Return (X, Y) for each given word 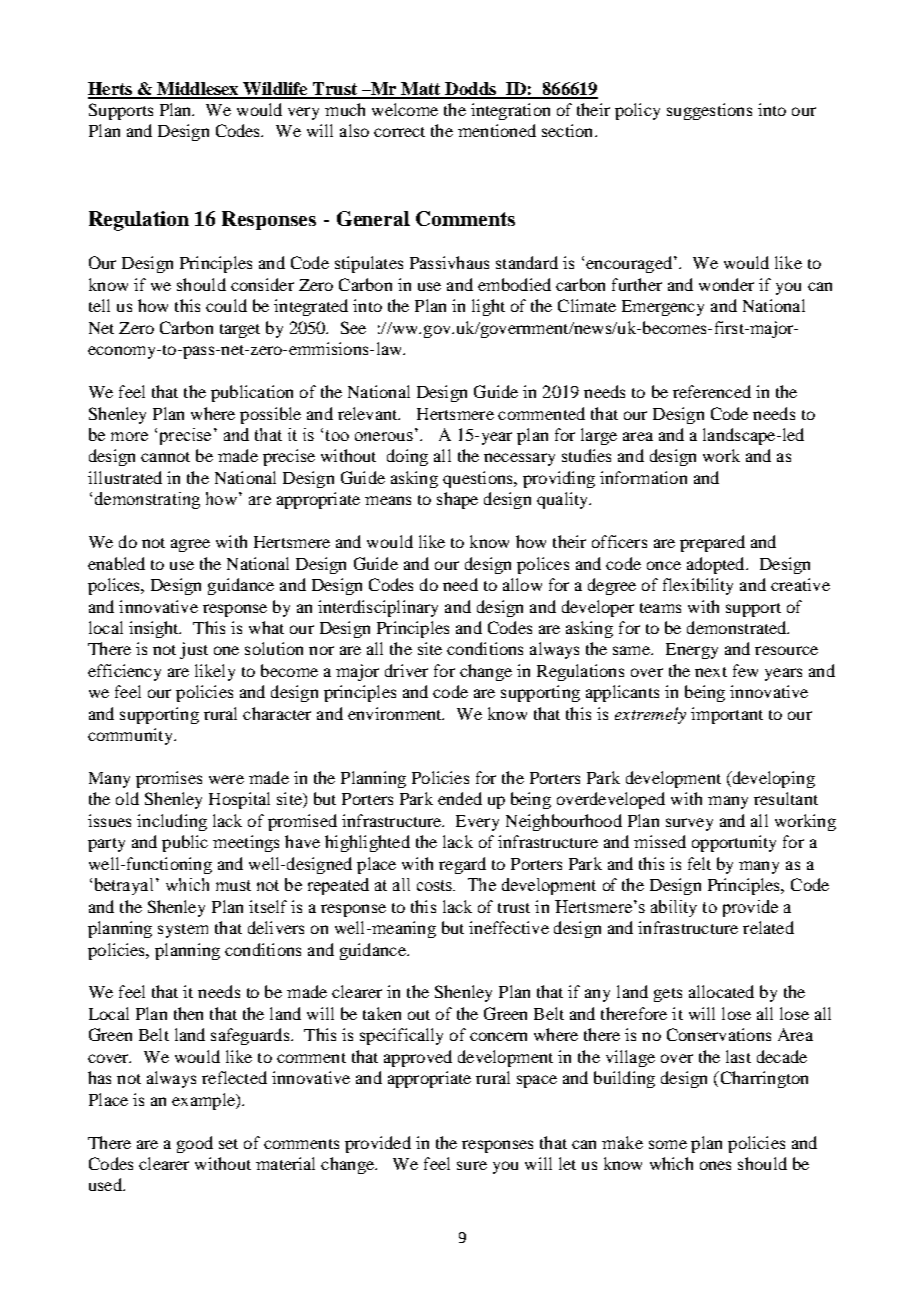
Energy (692, 651)
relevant (369, 413)
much (345, 109)
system (183, 931)
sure (472, 1165)
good (195, 1144)
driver (406, 670)
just (194, 650)
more (129, 436)
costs (436, 885)
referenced (712, 391)
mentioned (497, 130)
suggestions (709, 111)
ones (715, 1165)
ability (674, 908)
